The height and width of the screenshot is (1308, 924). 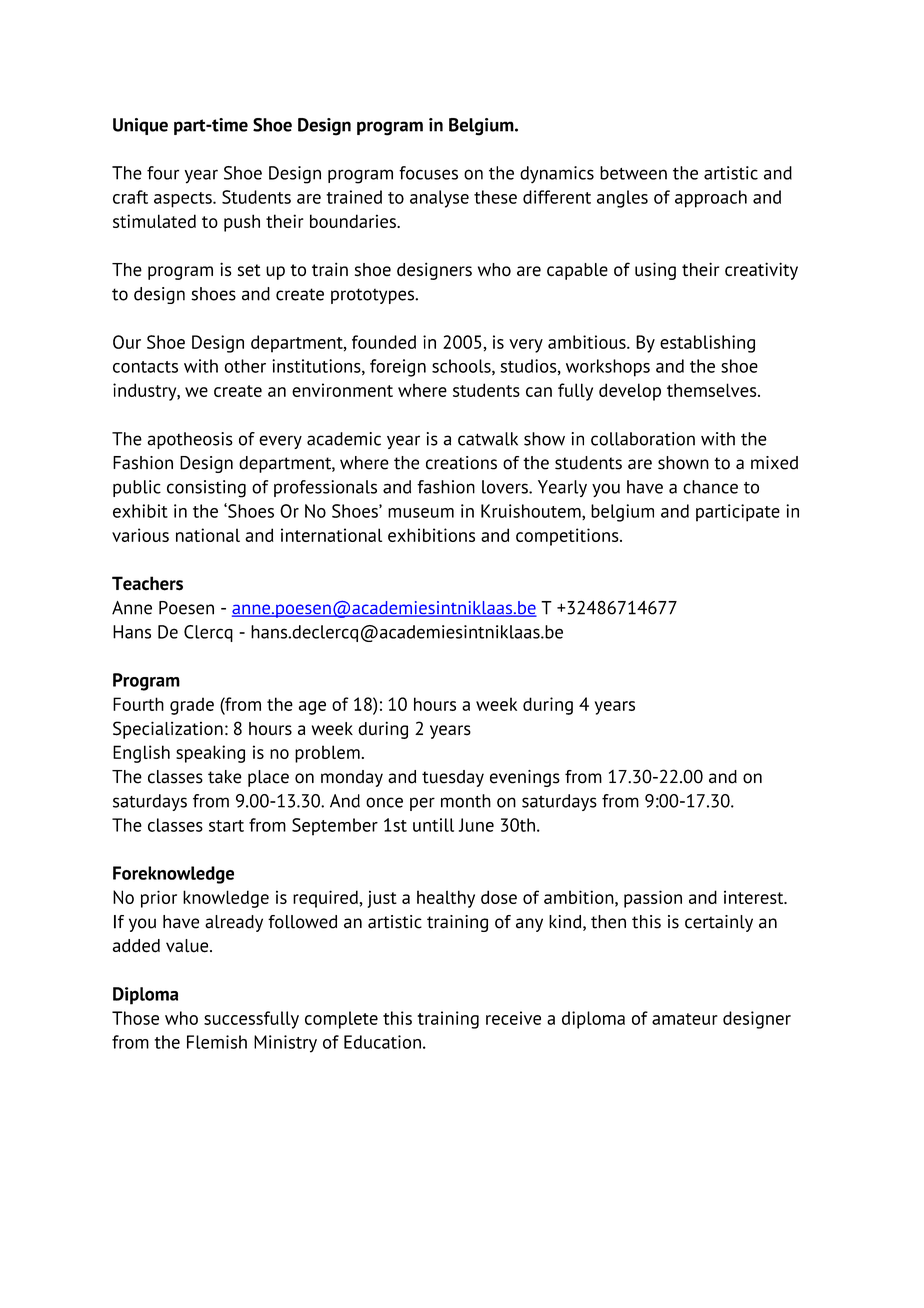 What do you see at coordinates (710, 487) in the screenshot?
I see `chance` at bounding box center [710, 487].
